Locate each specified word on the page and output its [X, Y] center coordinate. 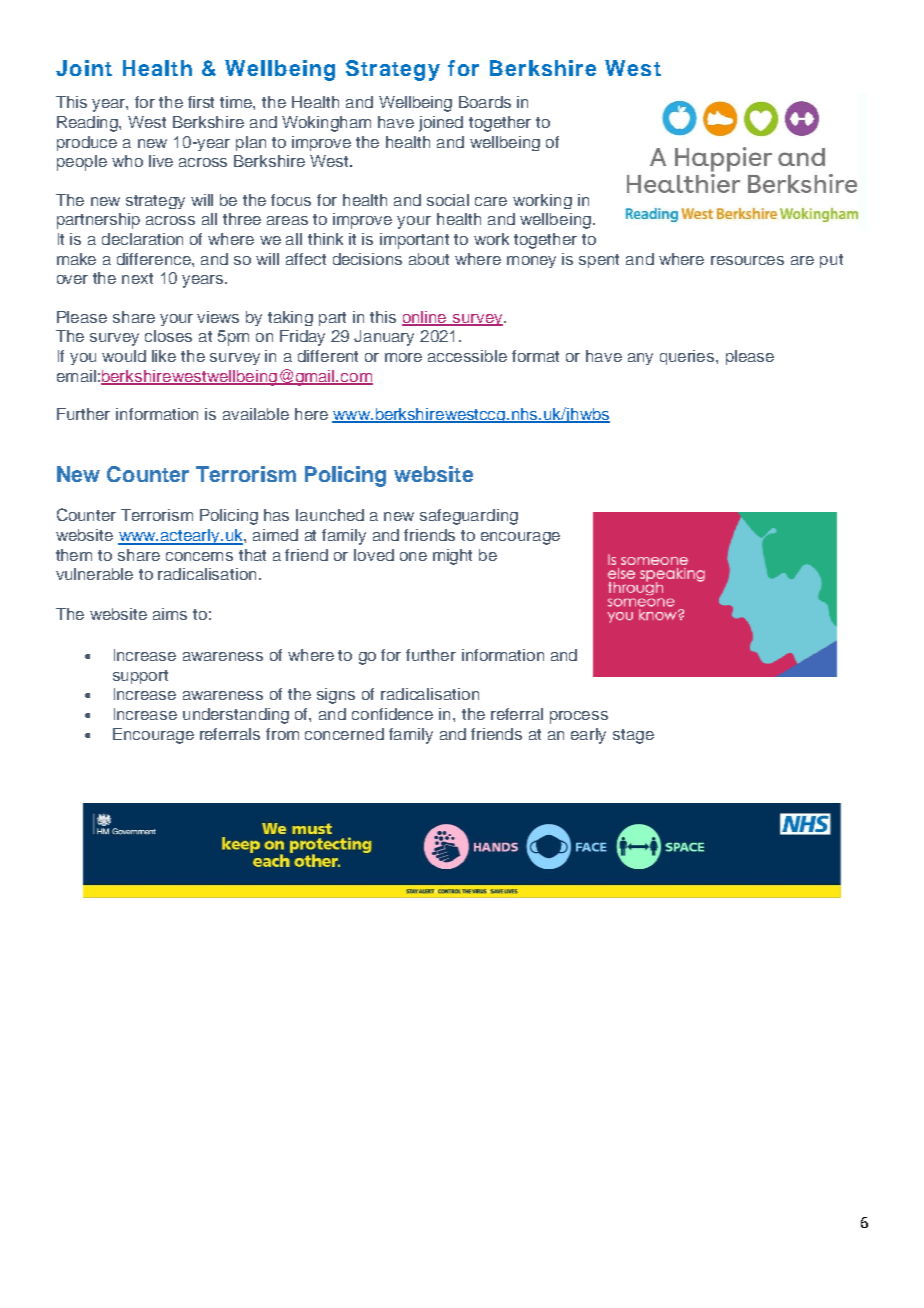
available [256, 414]
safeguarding [469, 517]
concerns [199, 556]
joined [441, 124]
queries [688, 357]
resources [747, 260]
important [414, 241]
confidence [392, 714]
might [452, 557]
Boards [485, 102]
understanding [236, 716]
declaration [142, 239]
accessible [467, 356]
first [201, 102]
